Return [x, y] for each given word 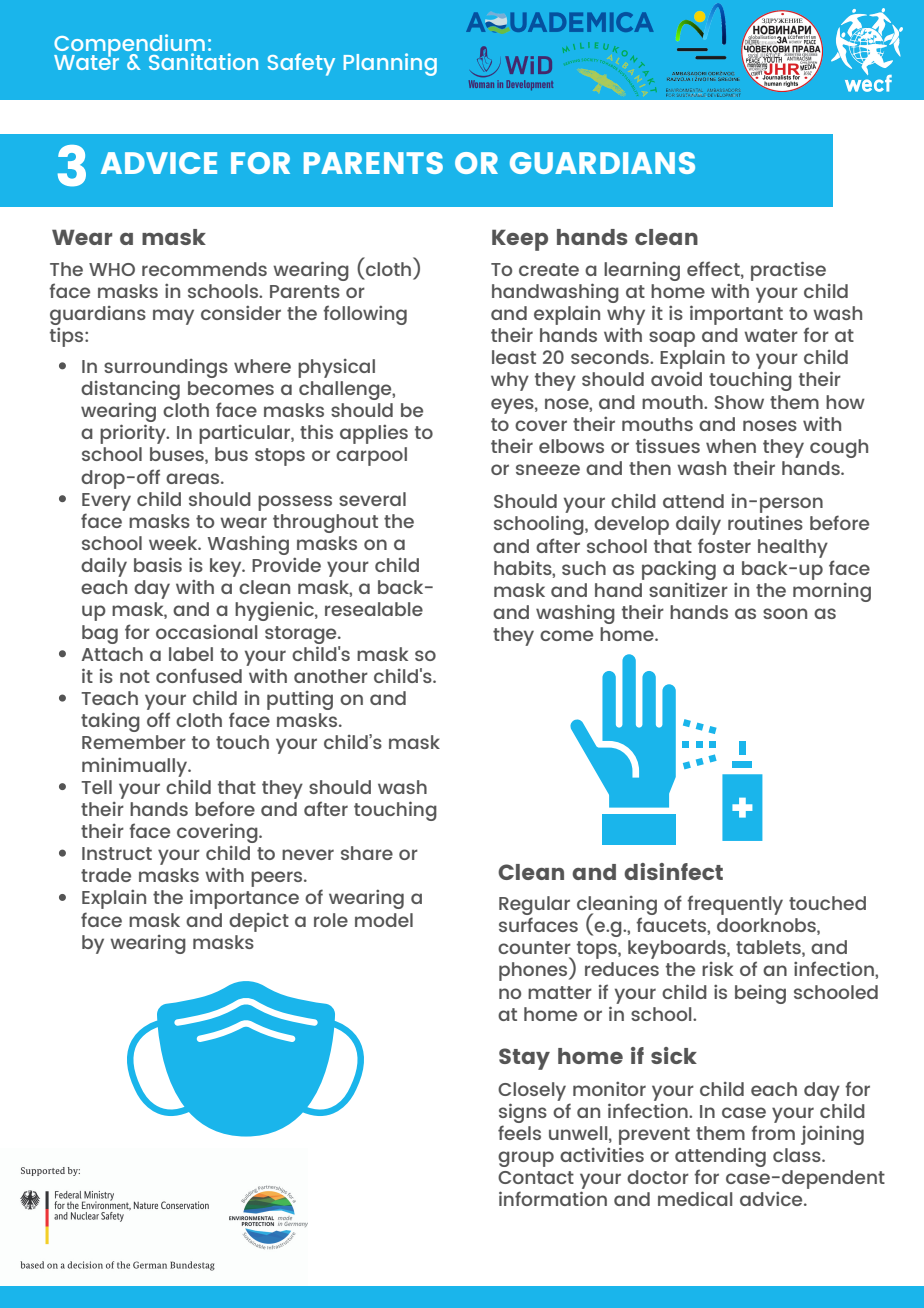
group [526, 1159]
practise [788, 271]
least [514, 357]
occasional [206, 632]
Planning [390, 64]
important [736, 315]
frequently [735, 905]
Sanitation [203, 61]
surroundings [166, 368]
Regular [534, 907]
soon [785, 613]
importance [244, 899]
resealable [374, 609]
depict [259, 922]
